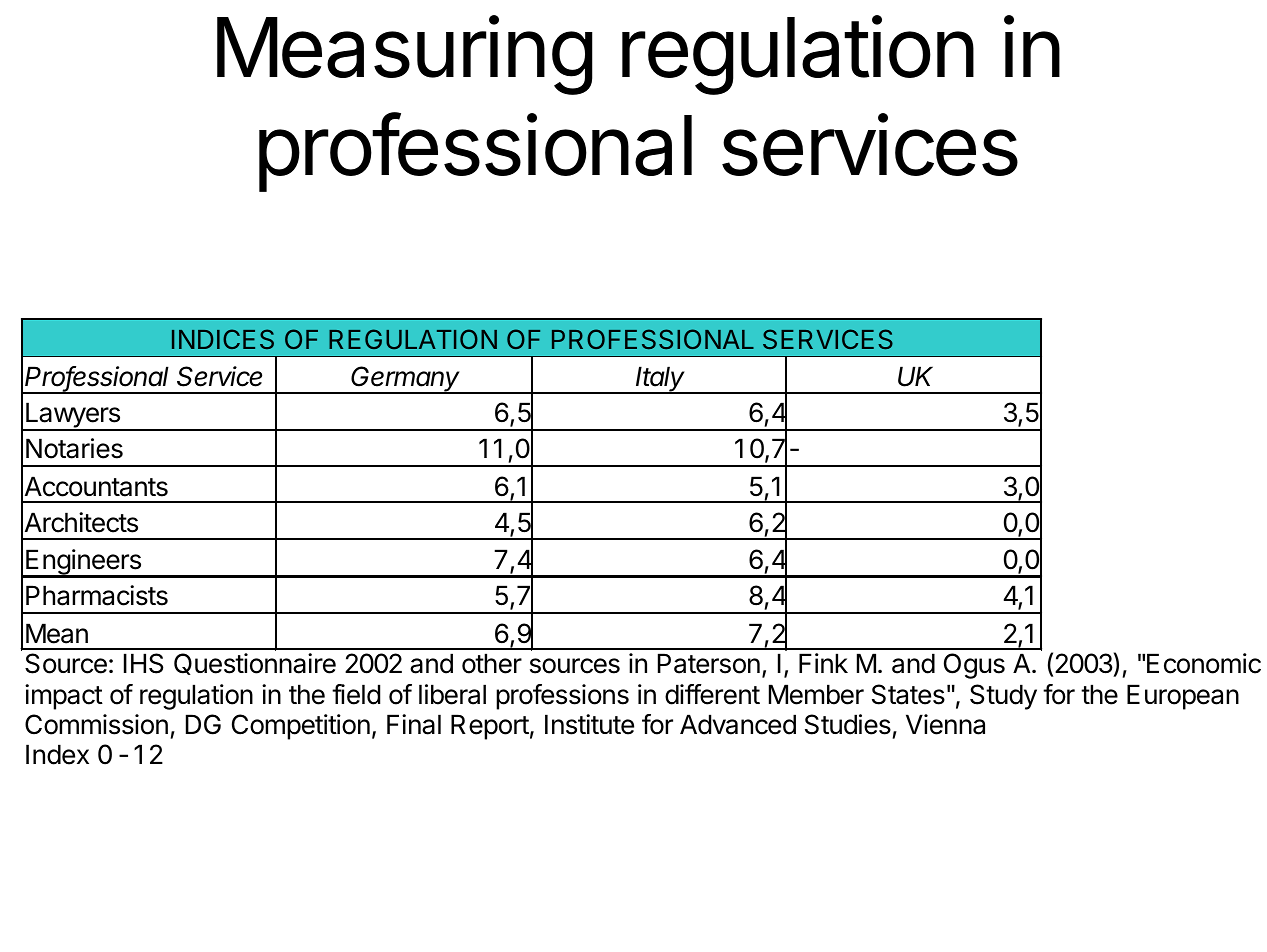 This document has height=952, width=1267. I want to click on Lawyers, so click(73, 416).
